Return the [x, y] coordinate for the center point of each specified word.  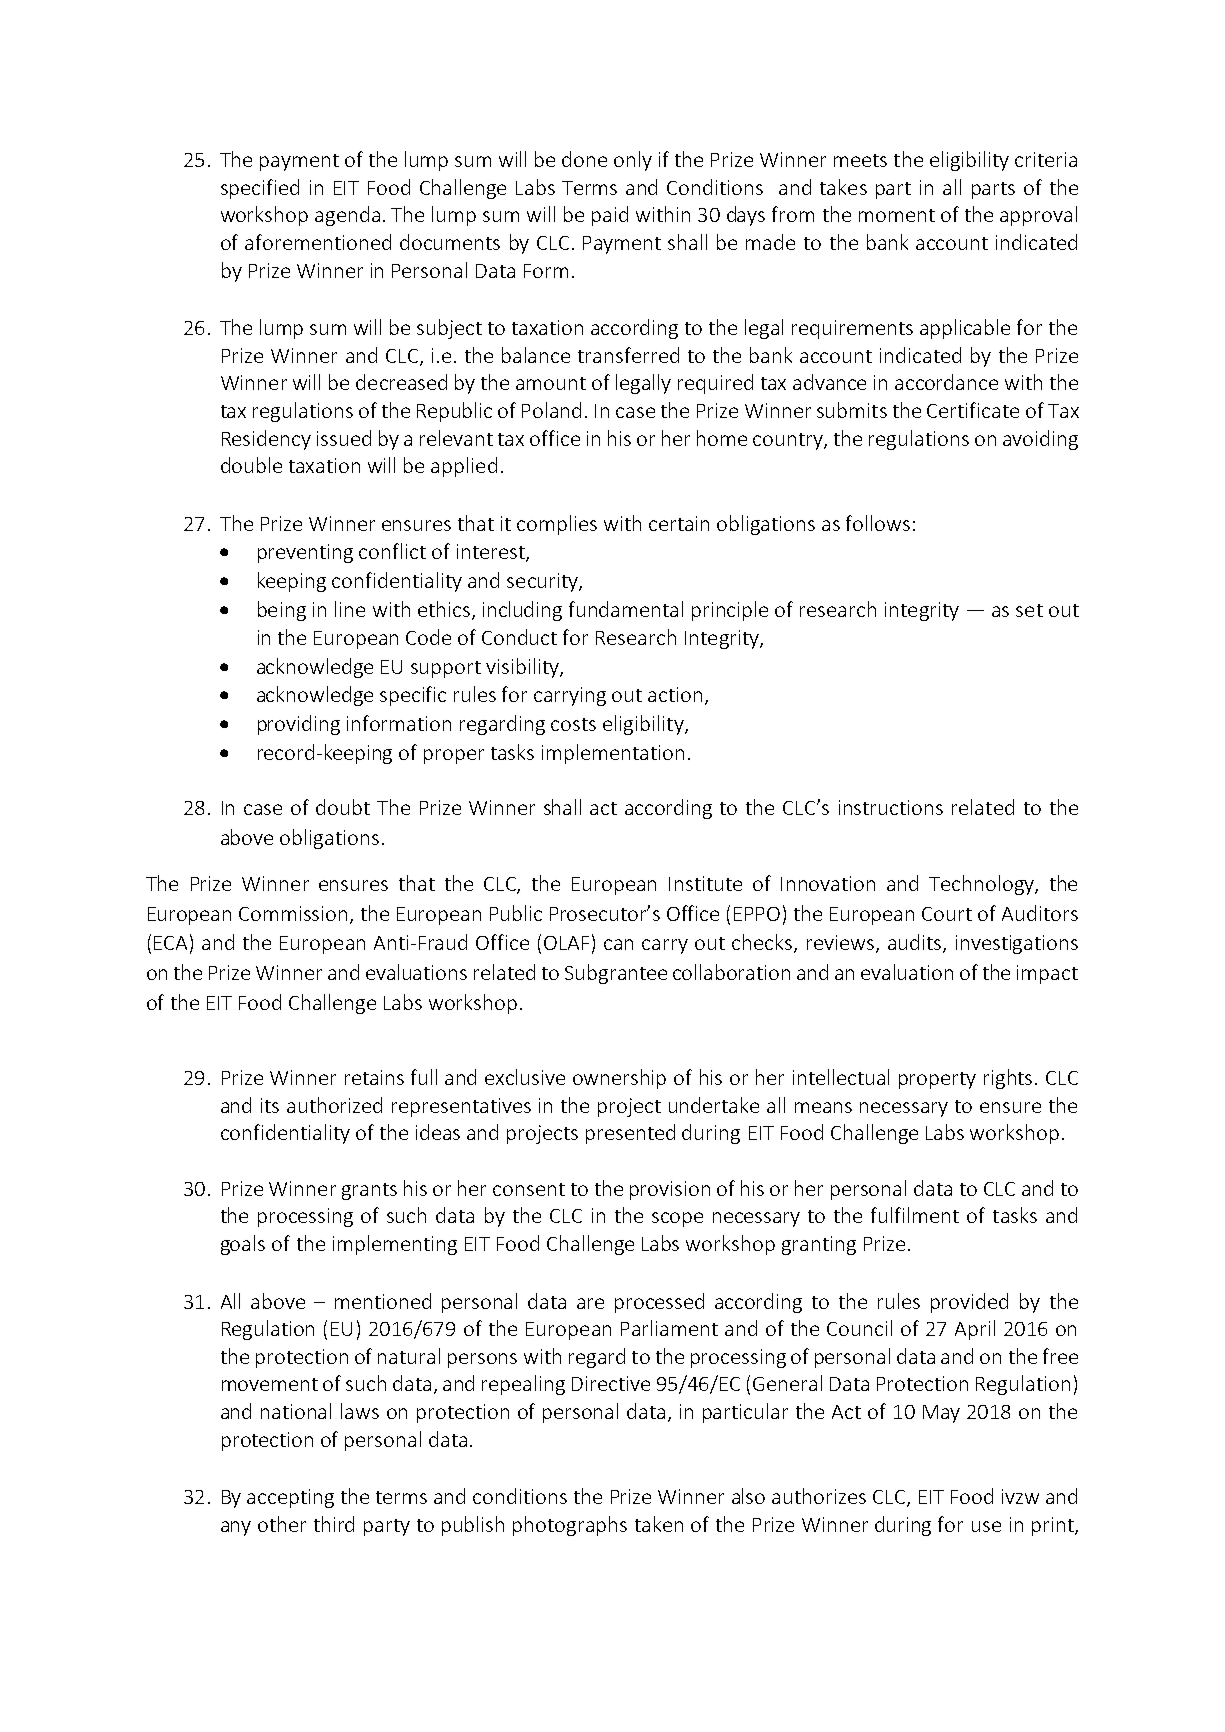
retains [374, 1077]
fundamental [626, 609]
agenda [347, 216]
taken [659, 1524]
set [1029, 610]
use [986, 1526]
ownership [619, 1079]
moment [897, 215]
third [334, 1524]
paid [610, 216]
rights [1010, 1079]
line [350, 609]
